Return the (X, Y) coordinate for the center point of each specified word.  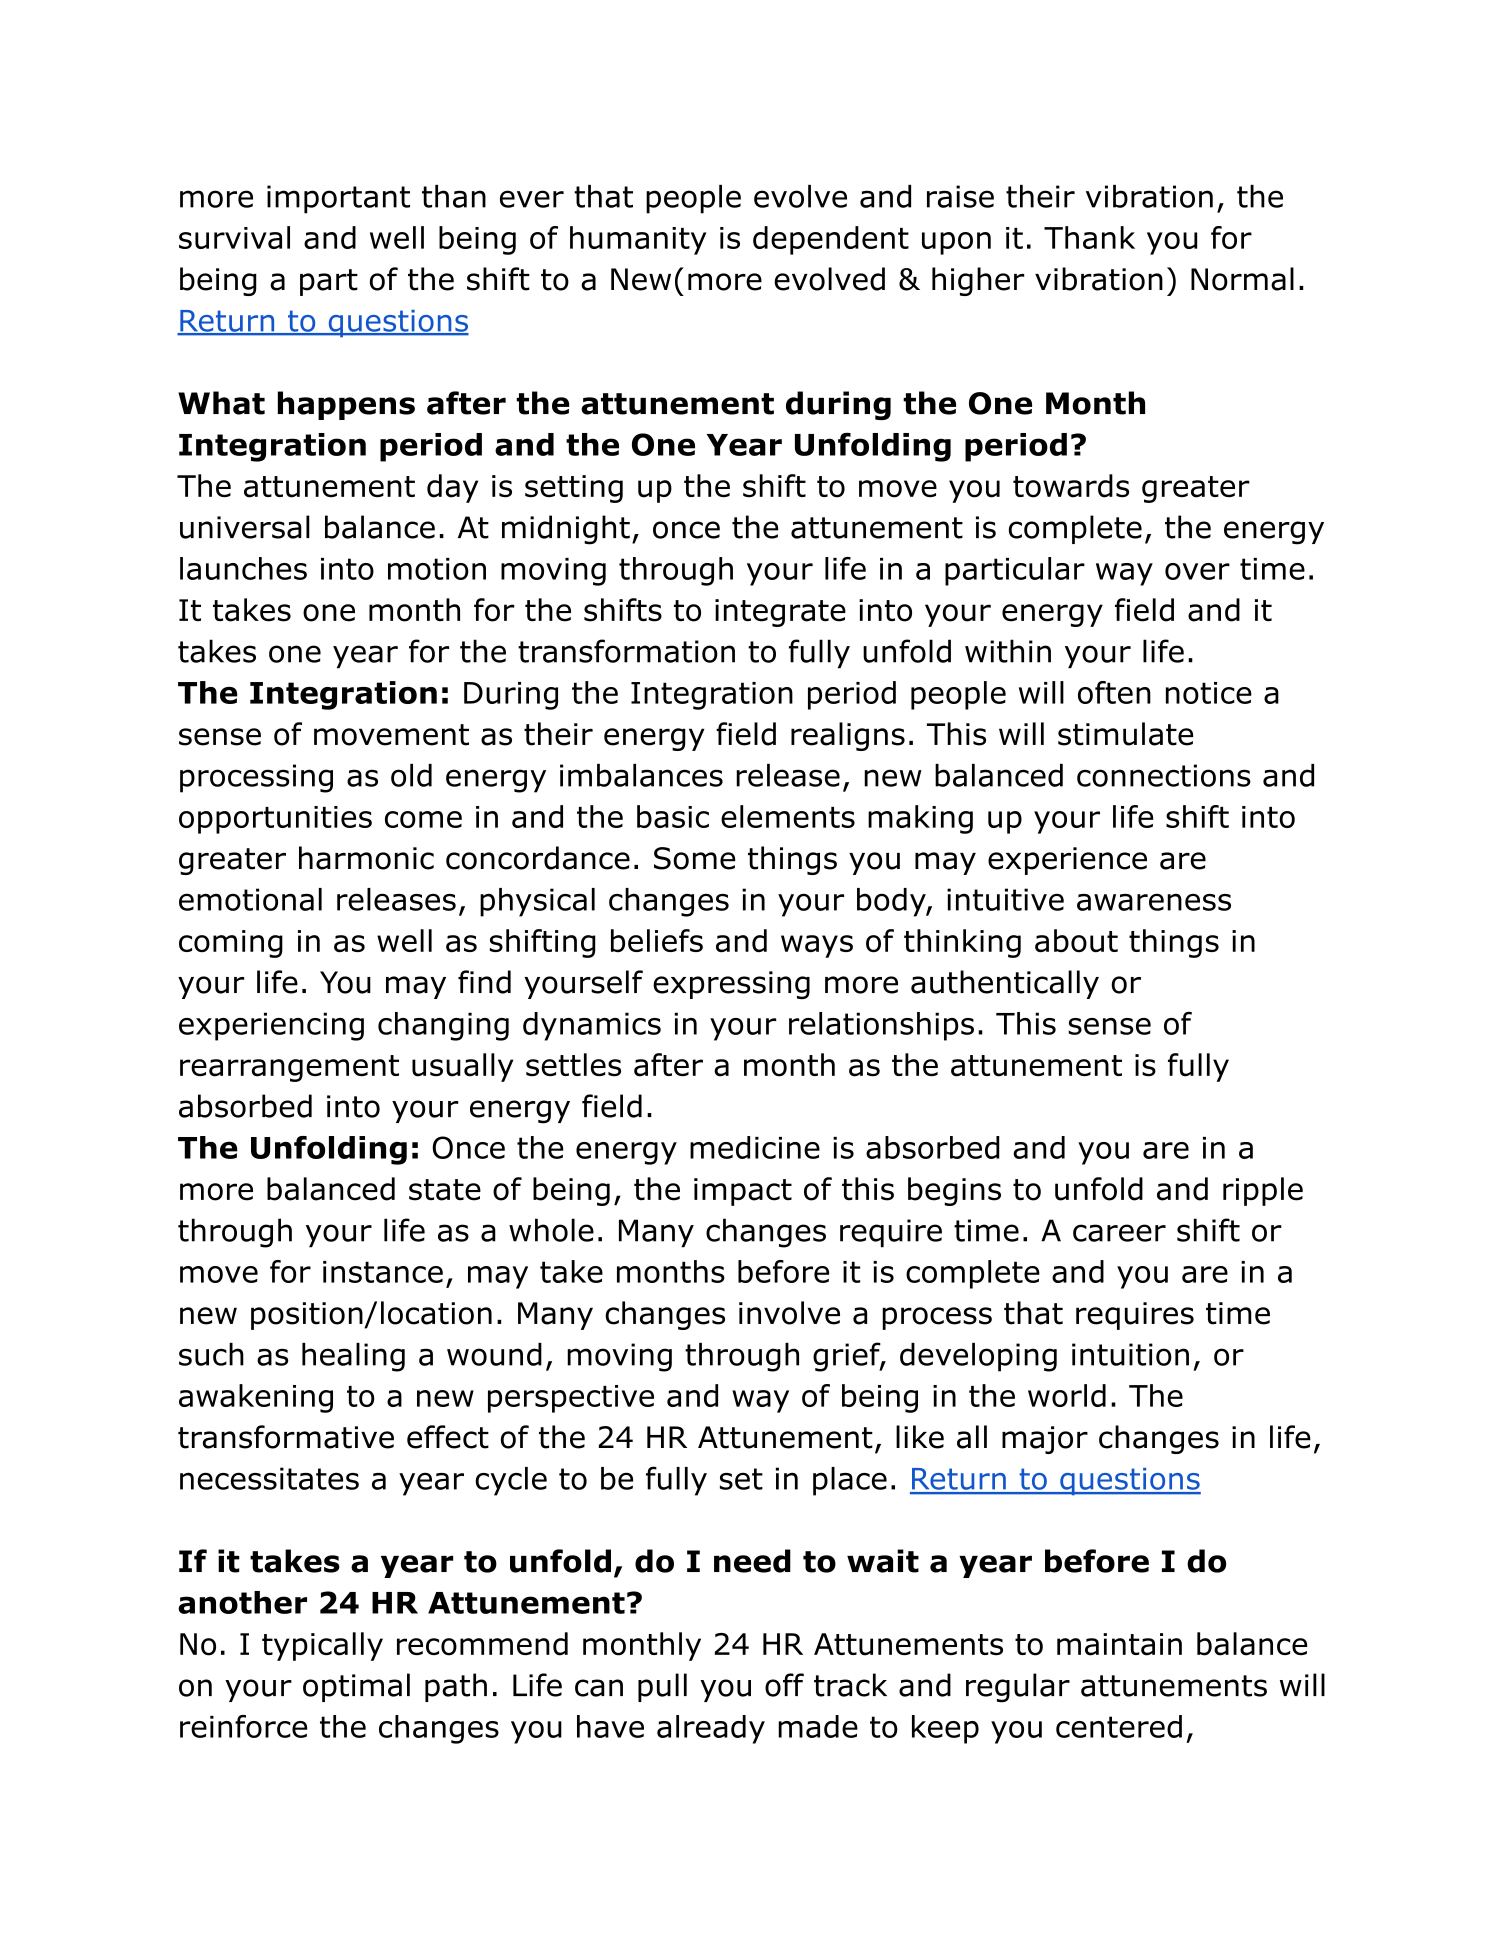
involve (789, 1313)
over (1197, 571)
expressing (731, 985)
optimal (356, 1687)
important (338, 199)
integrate (780, 613)
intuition (1130, 1354)
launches (243, 568)
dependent (831, 240)
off (784, 1685)
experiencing (271, 1026)
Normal (1242, 279)
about (1076, 941)
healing (353, 1357)
